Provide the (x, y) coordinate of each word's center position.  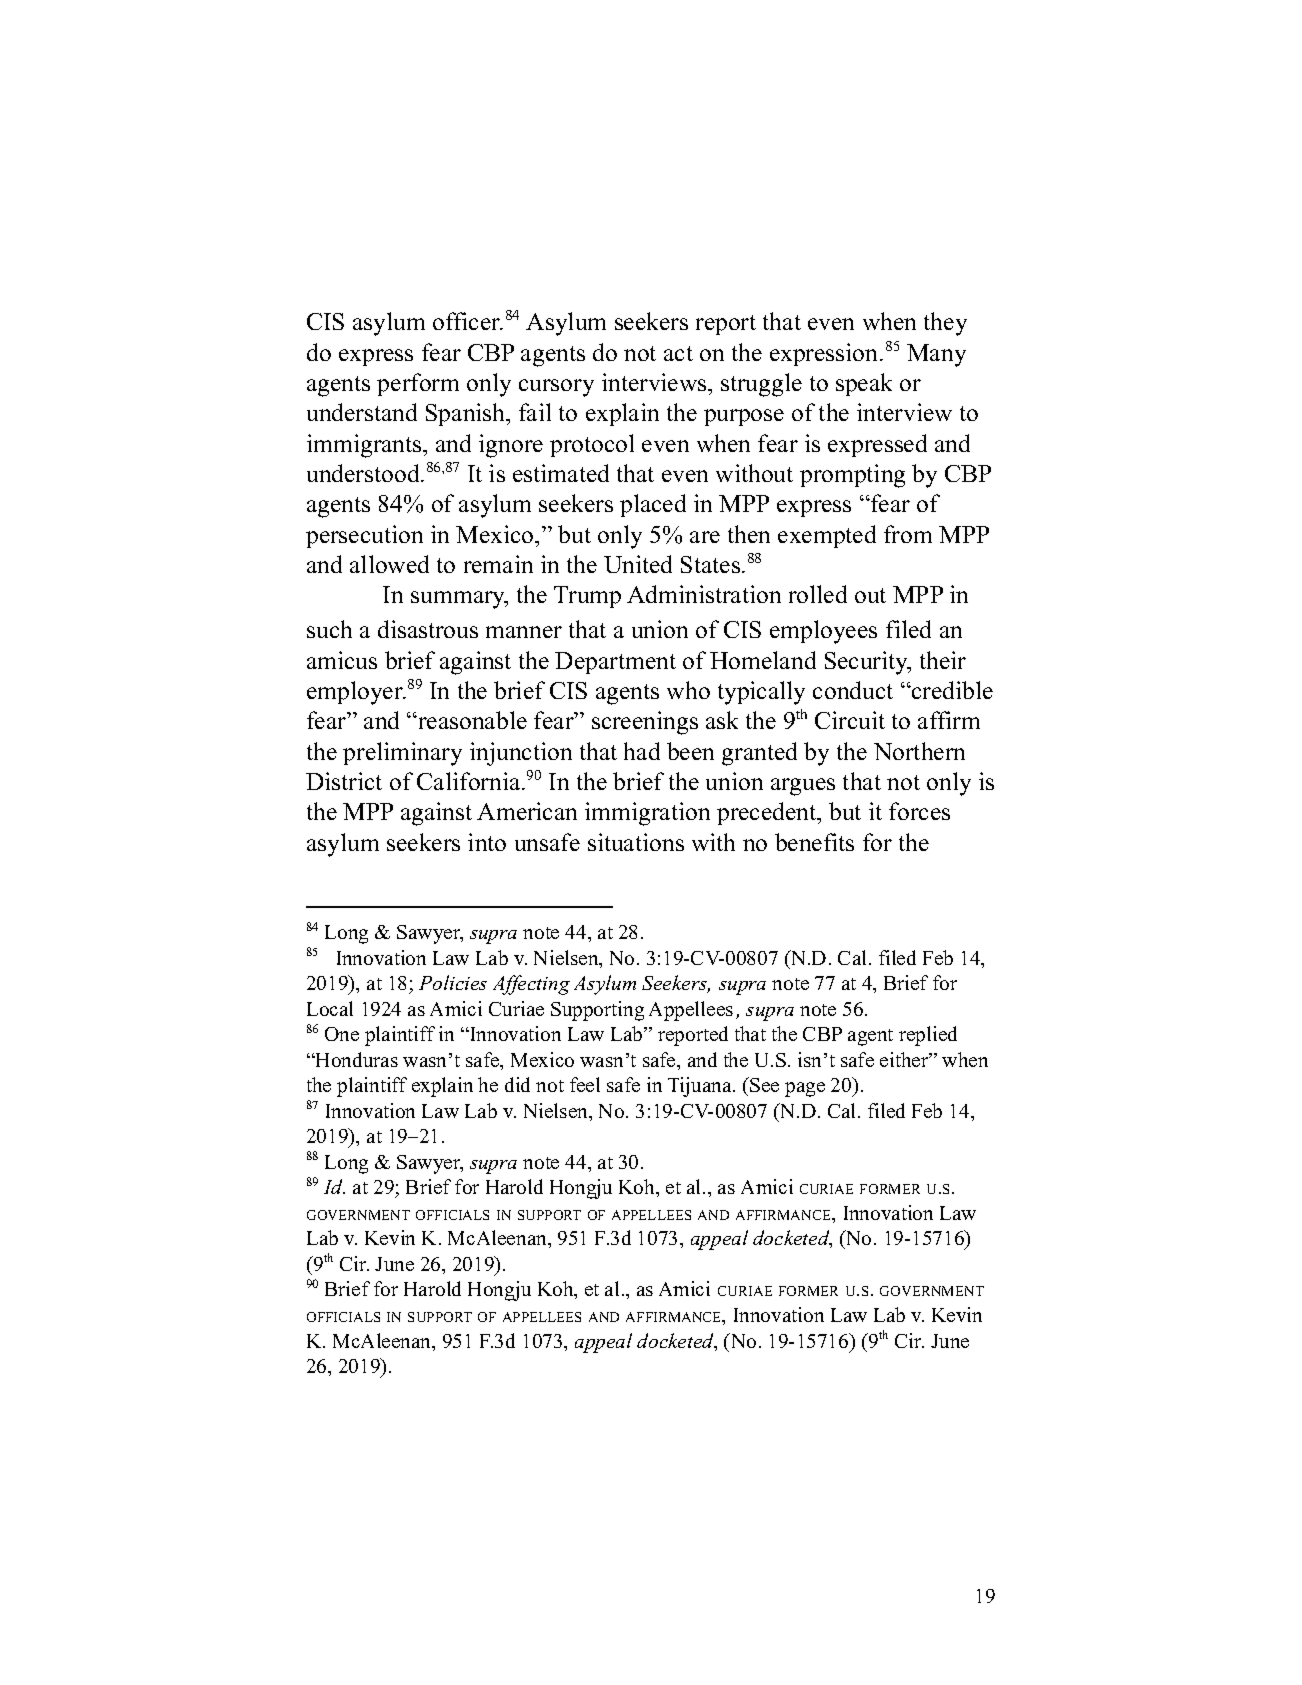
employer (356, 693)
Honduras (356, 1059)
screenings (645, 723)
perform (418, 384)
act (678, 353)
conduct (853, 690)
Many (936, 355)
